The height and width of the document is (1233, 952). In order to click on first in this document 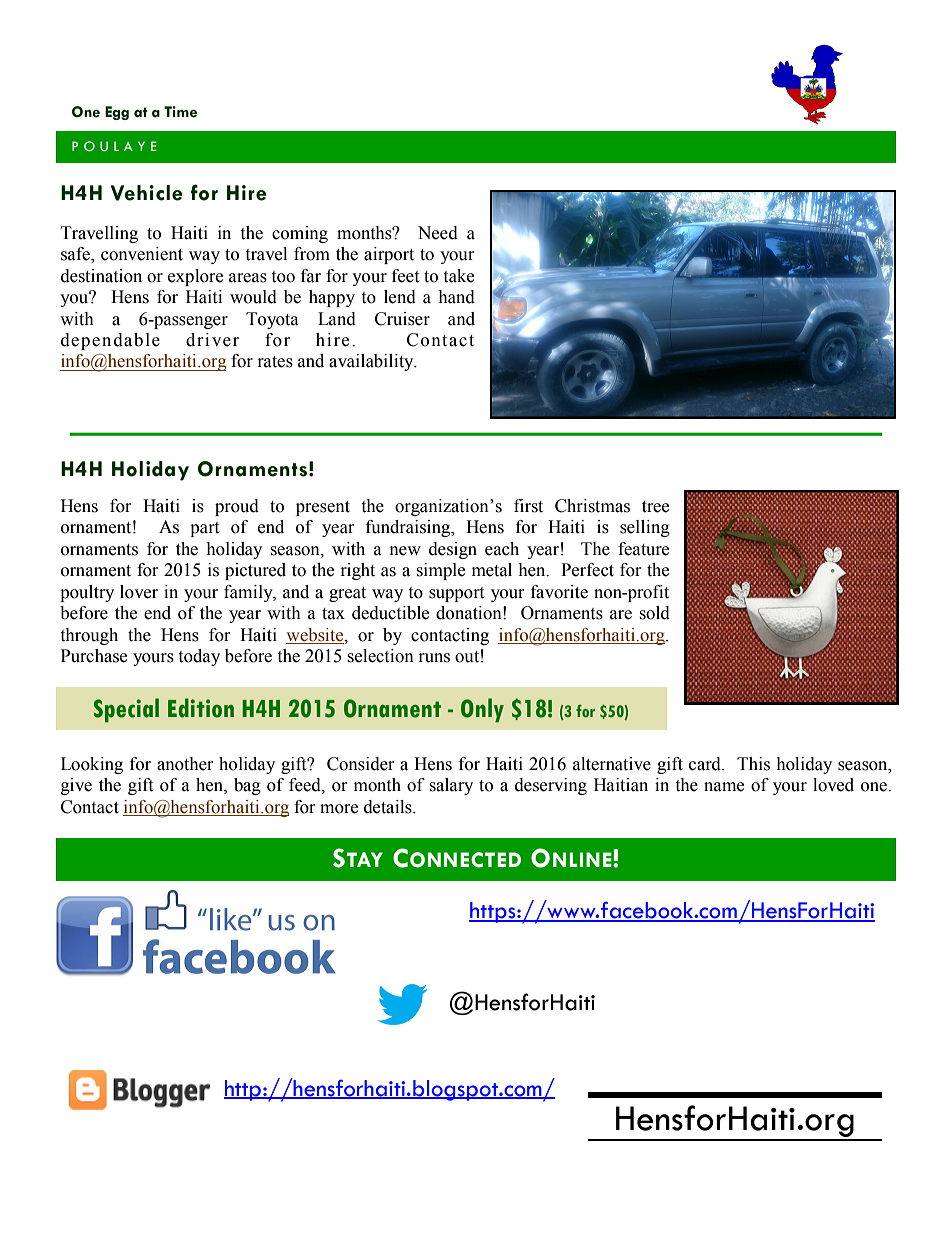, I will do `click(528, 506)`.
